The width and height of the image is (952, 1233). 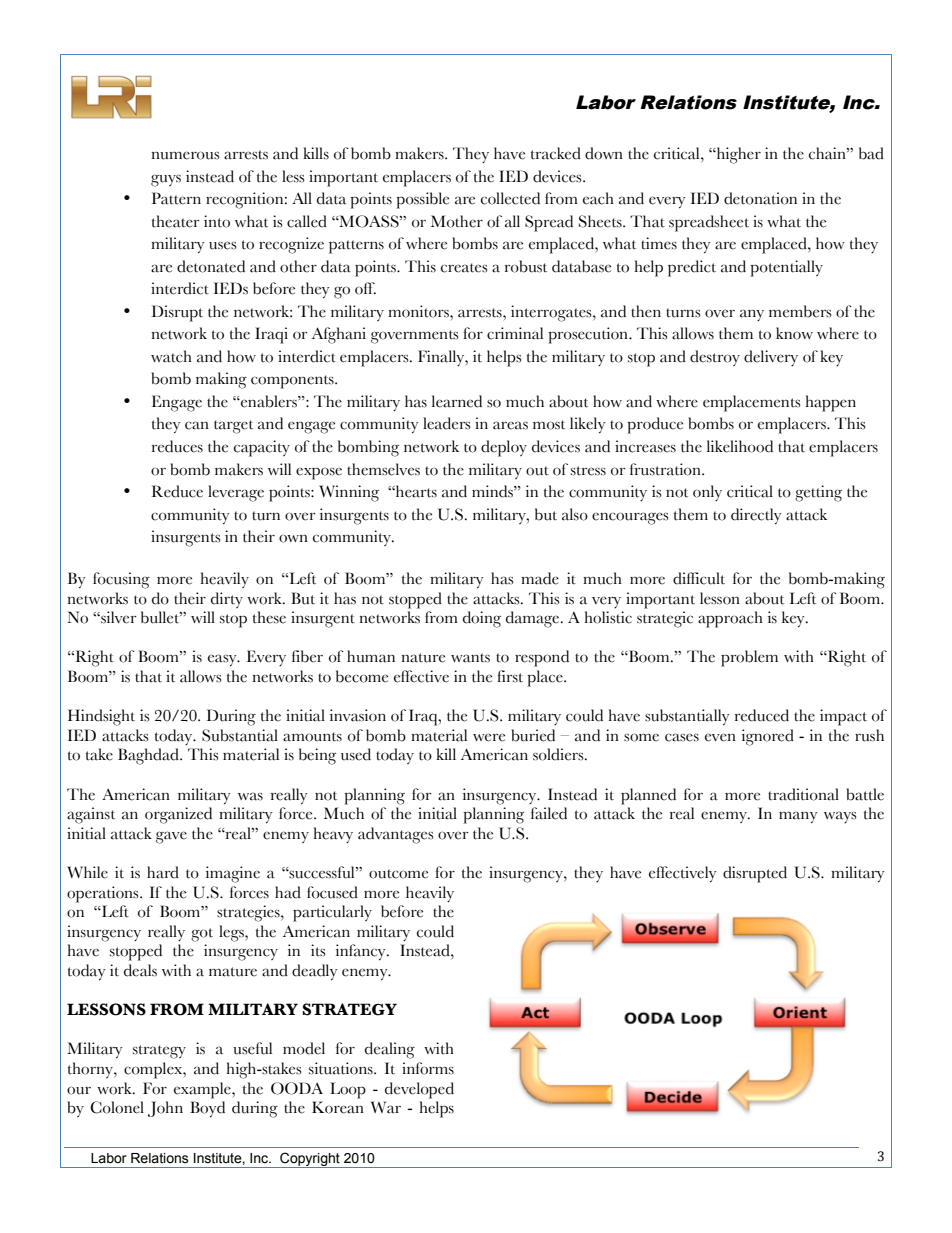 I want to click on doing, so click(x=482, y=619).
